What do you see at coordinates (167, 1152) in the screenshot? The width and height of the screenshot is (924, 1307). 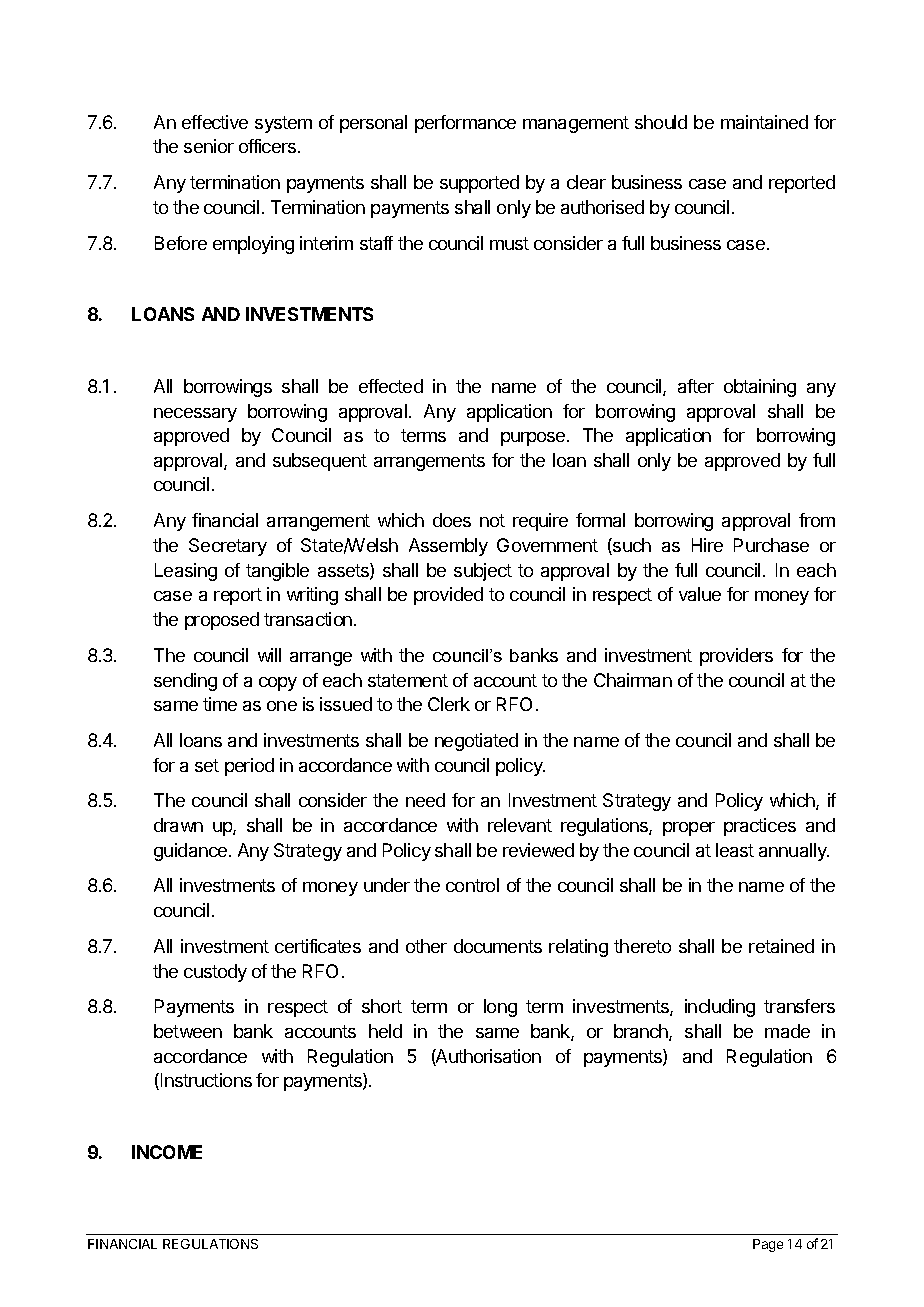 I see `INCOME` at bounding box center [167, 1152].
